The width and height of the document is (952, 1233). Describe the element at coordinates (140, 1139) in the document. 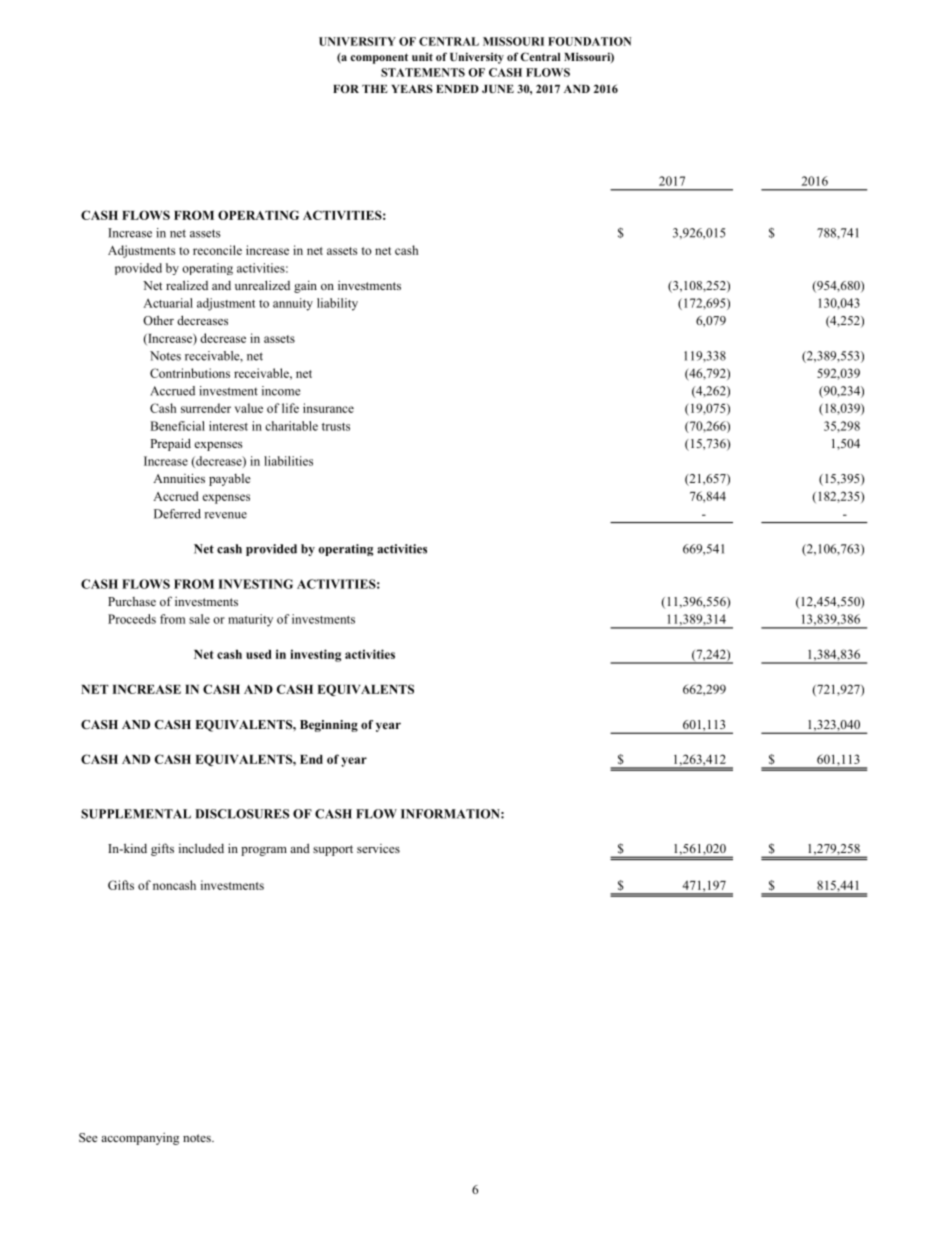

I see `accompanying` at that location.
